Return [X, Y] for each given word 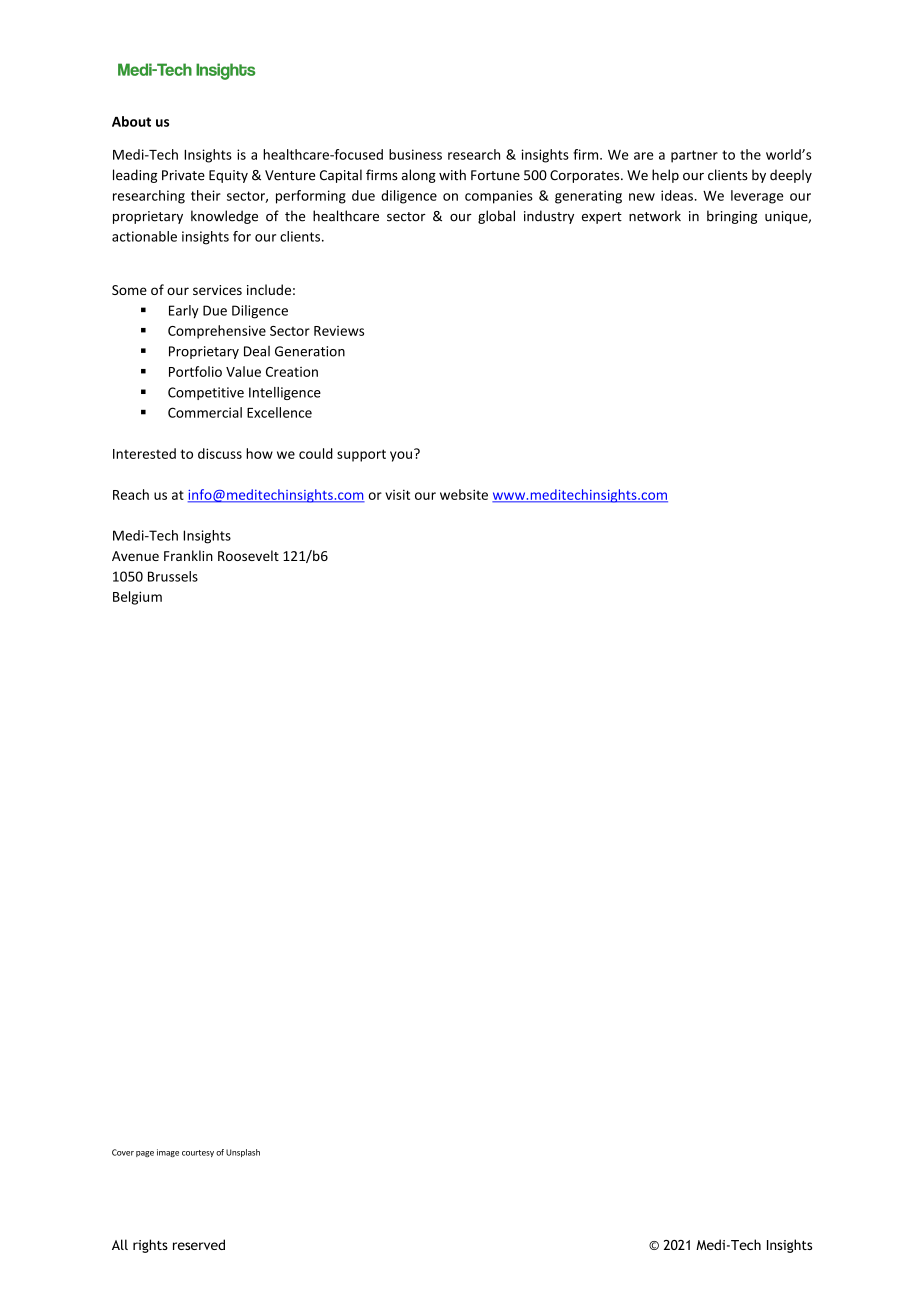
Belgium [137, 598]
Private [183, 175]
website [464, 494]
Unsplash [243, 1153]
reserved [199, 1244]
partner [694, 156]
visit [397, 494]
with [452, 175]
